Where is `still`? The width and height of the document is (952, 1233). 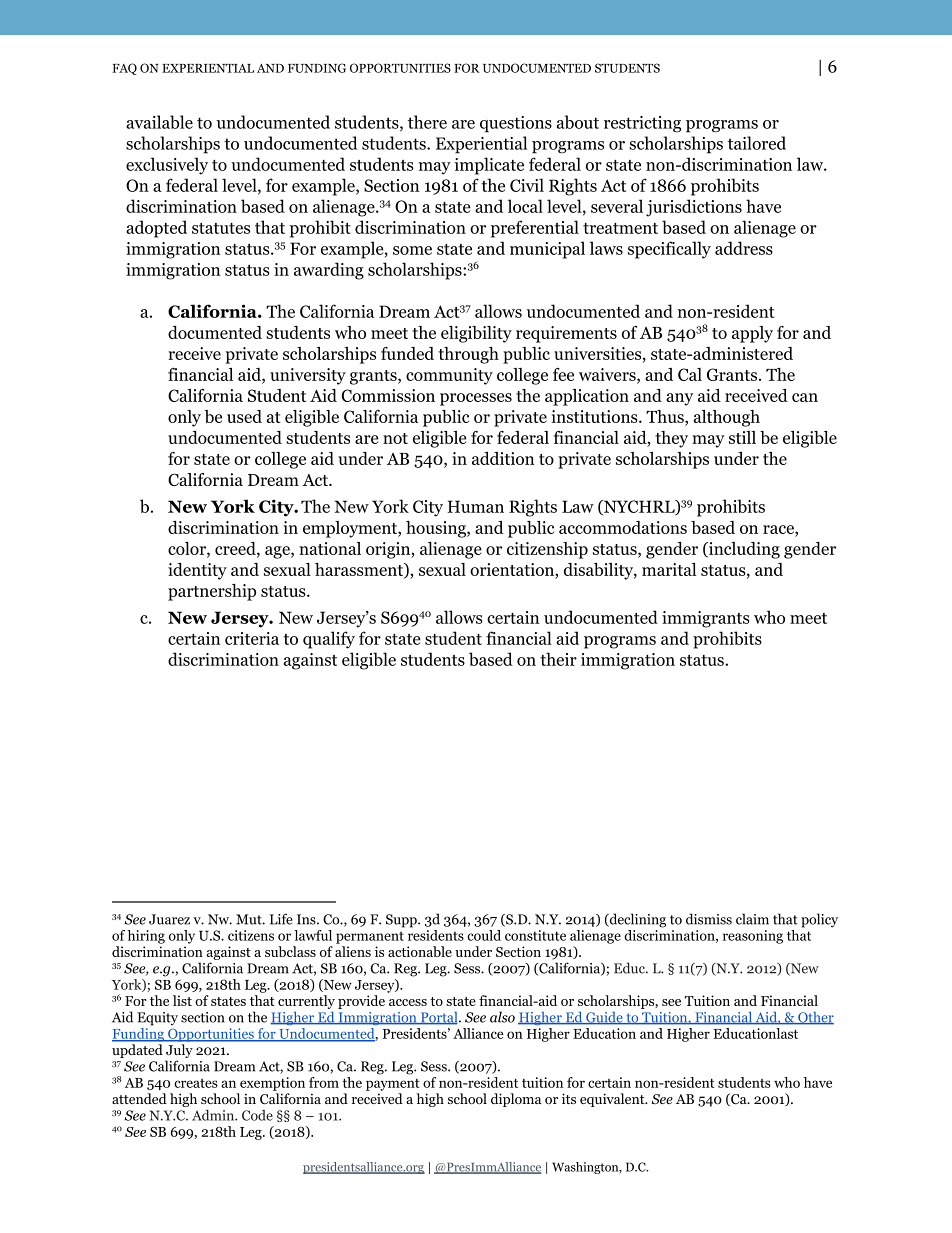
still is located at coordinates (742, 437).
